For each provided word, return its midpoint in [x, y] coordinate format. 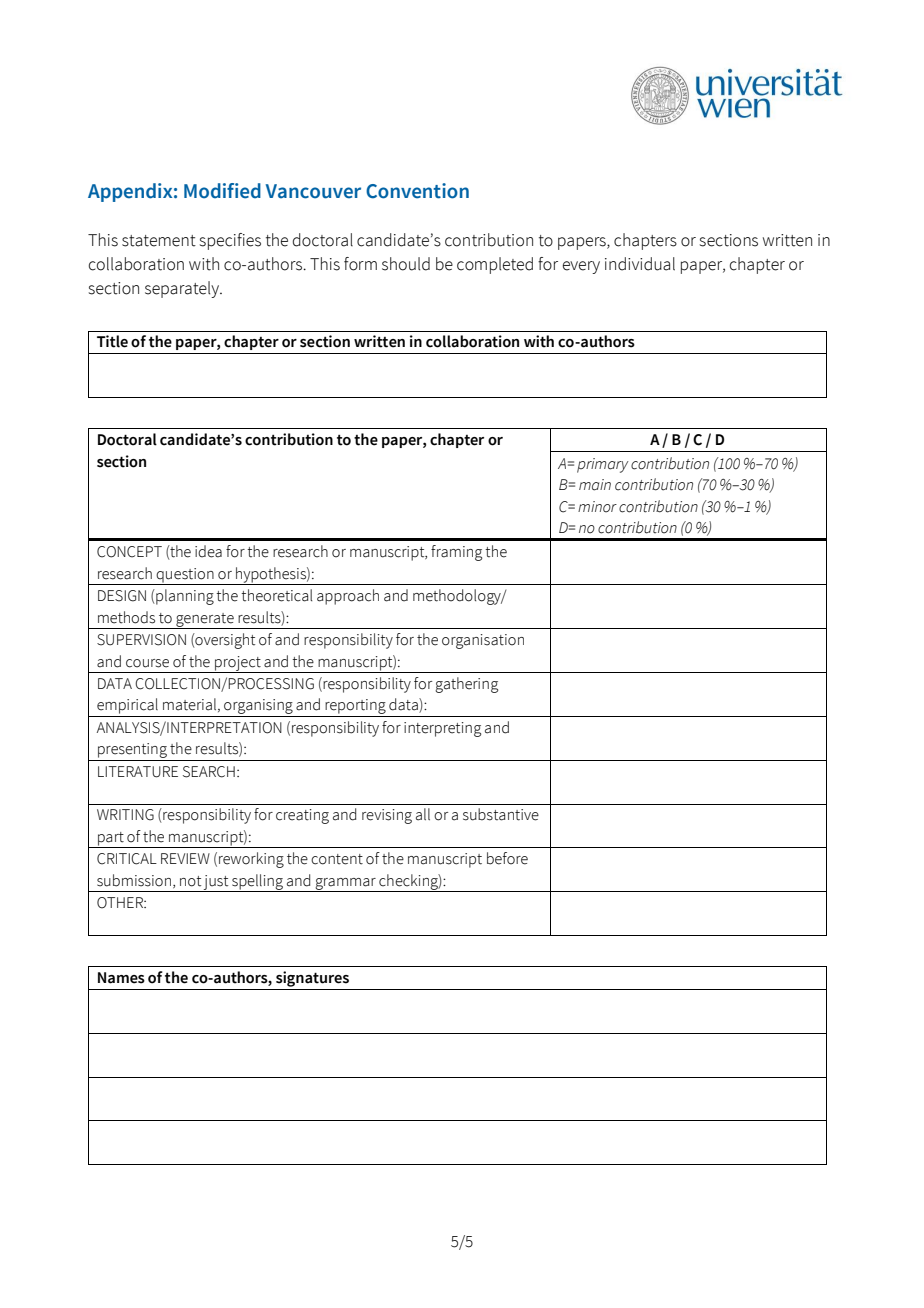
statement [159, 241]
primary [603, 465]
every [581, 267]
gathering [466, 685]
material [191, 705]
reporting [355, 706]
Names [121, 978]
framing [456, 553]
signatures [312, 979]
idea [208, 551]
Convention [417, 191]
